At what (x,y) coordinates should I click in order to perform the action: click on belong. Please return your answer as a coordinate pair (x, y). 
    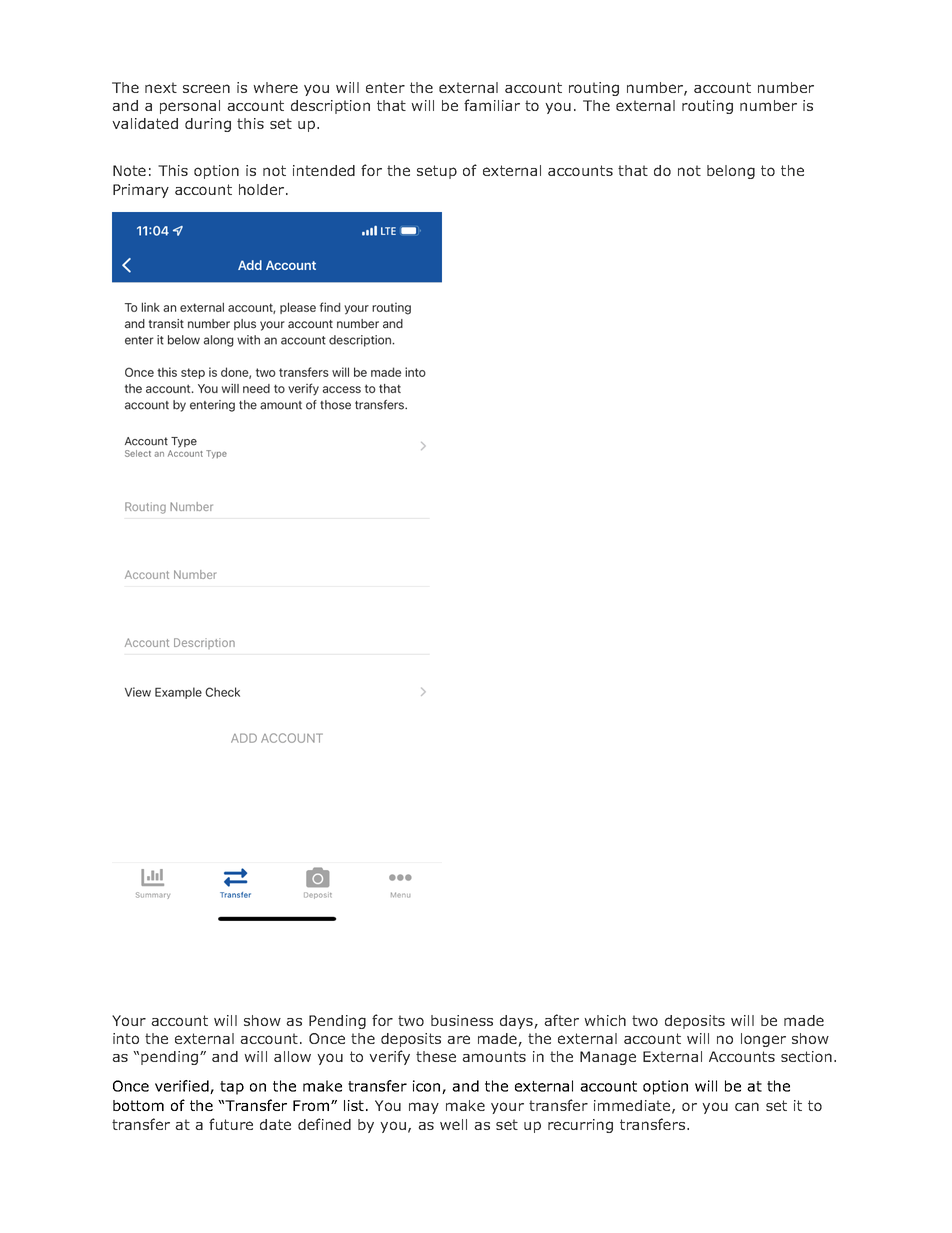
    Looking at the image, I should click on (731, 172).
